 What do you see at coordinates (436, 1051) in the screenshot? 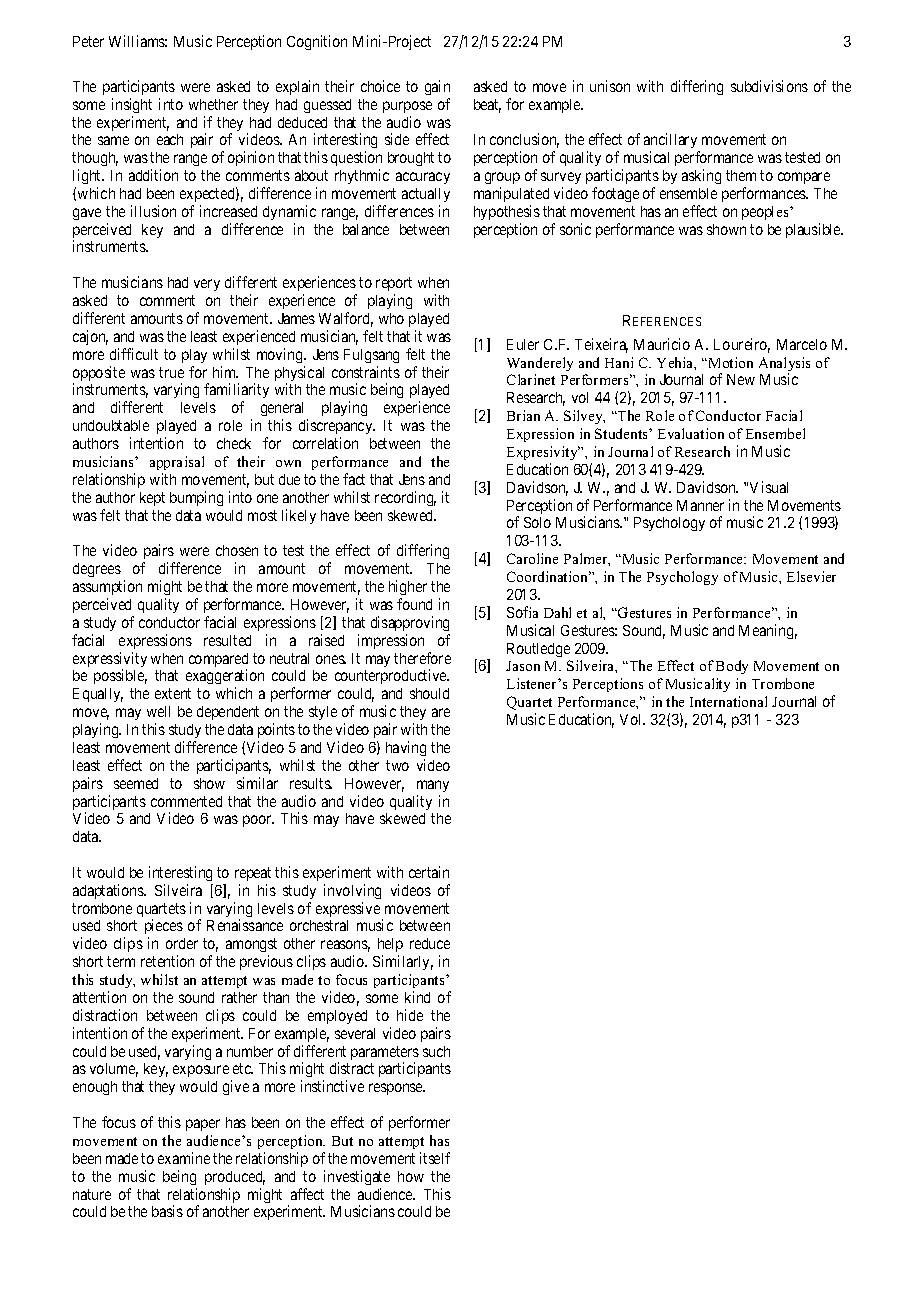
I see `such` at bounding box center [436, 1051].
